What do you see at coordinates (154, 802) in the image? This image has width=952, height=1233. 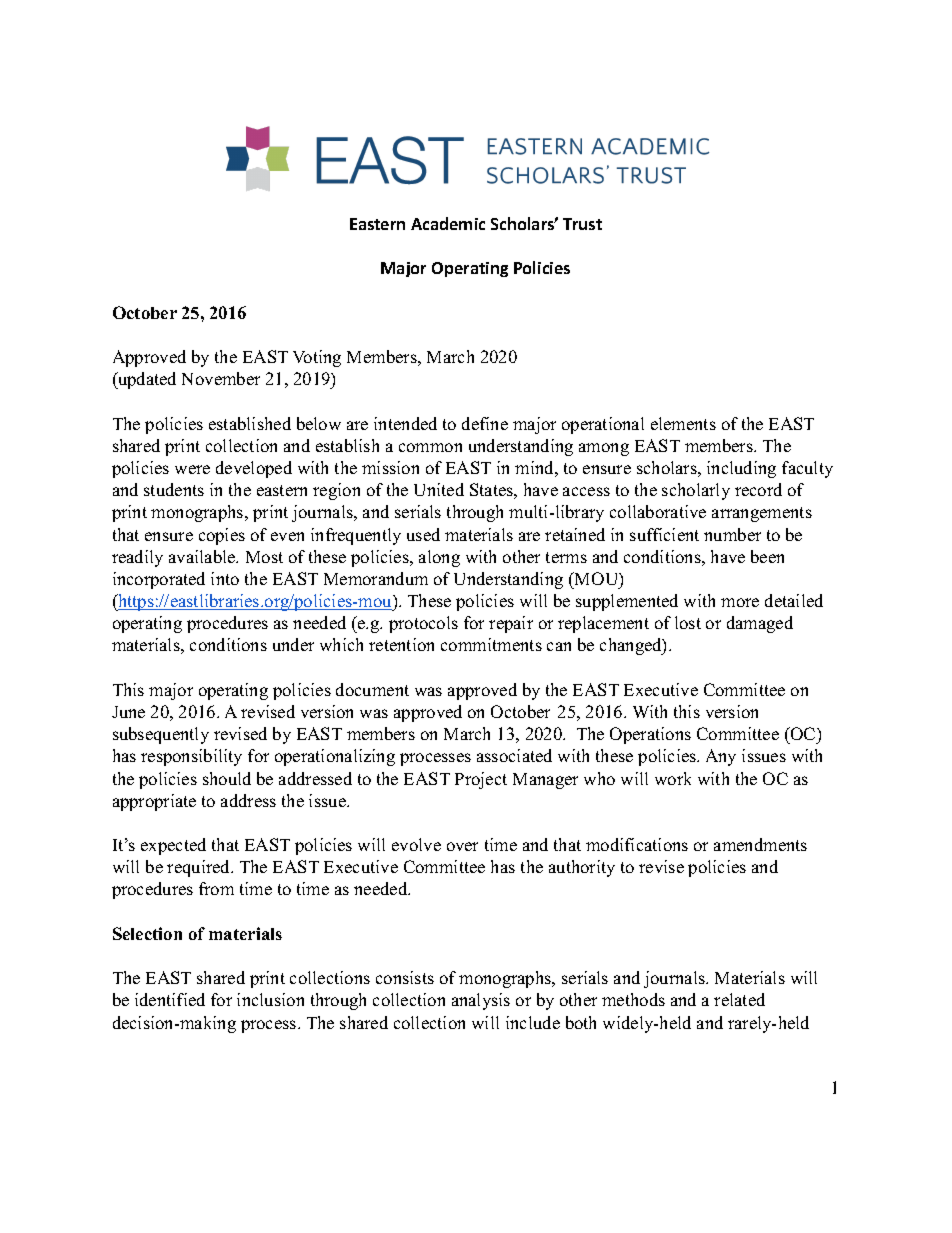 I see `appropriate` at bounding box center [154, 802].
